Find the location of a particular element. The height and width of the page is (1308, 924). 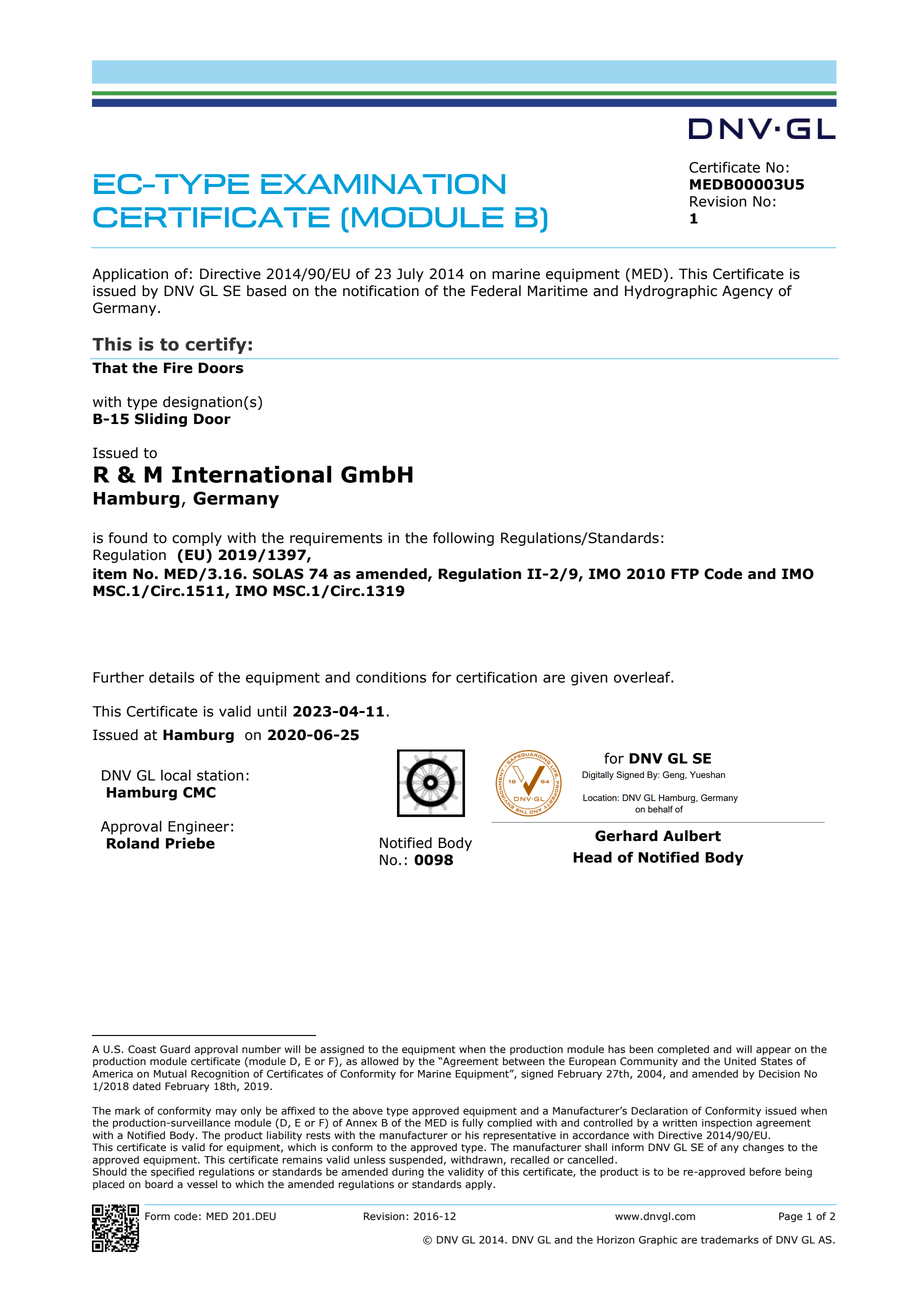

Application is located at coordinates (130, 275).
